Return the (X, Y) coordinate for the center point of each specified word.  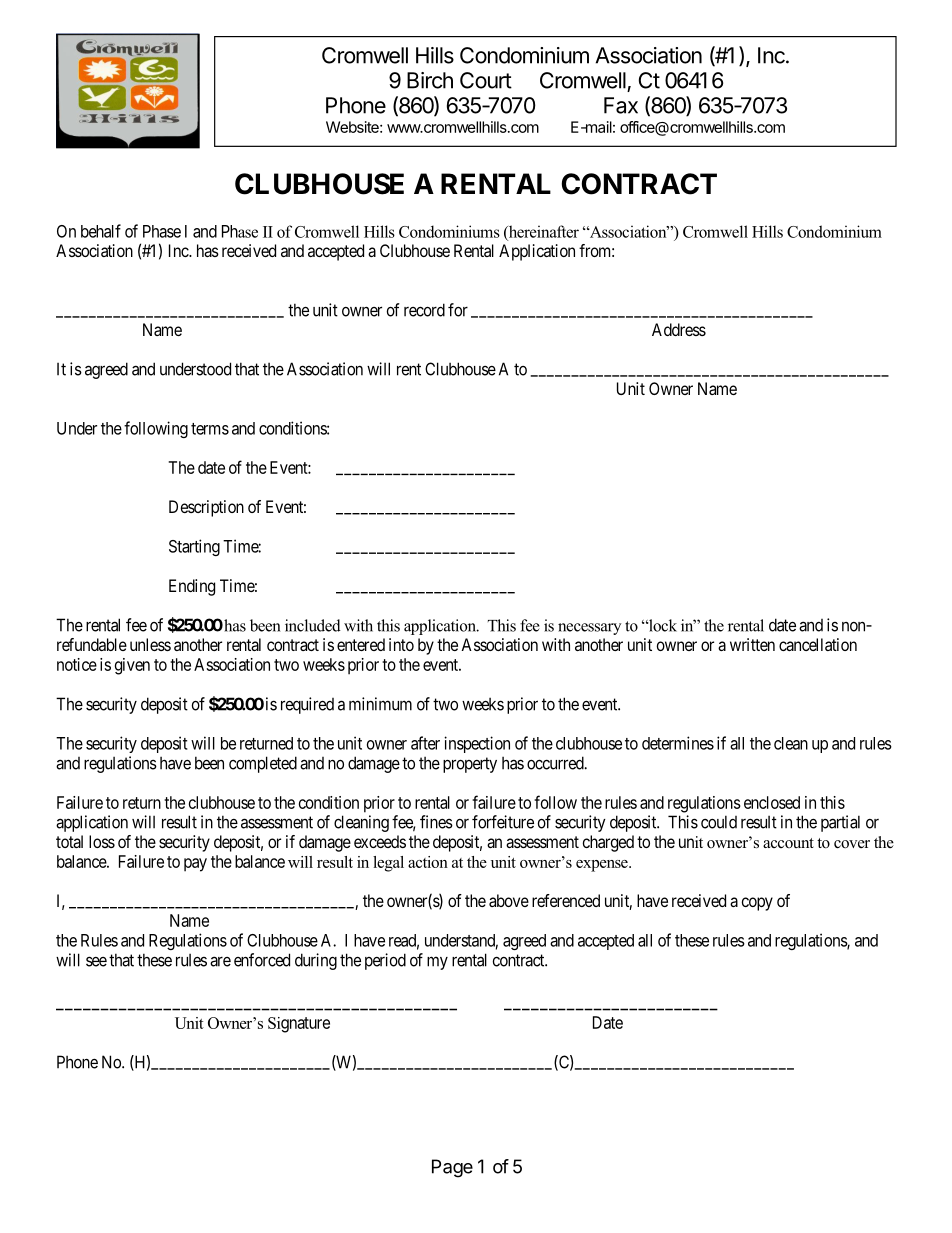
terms (210, 429)
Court (486, 80)
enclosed (772, 802)
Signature (299, 1025)
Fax (621, 105)
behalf (101, 231)
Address (679, 329)
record (424, 310)
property (470, 765)
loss (102, 841)
